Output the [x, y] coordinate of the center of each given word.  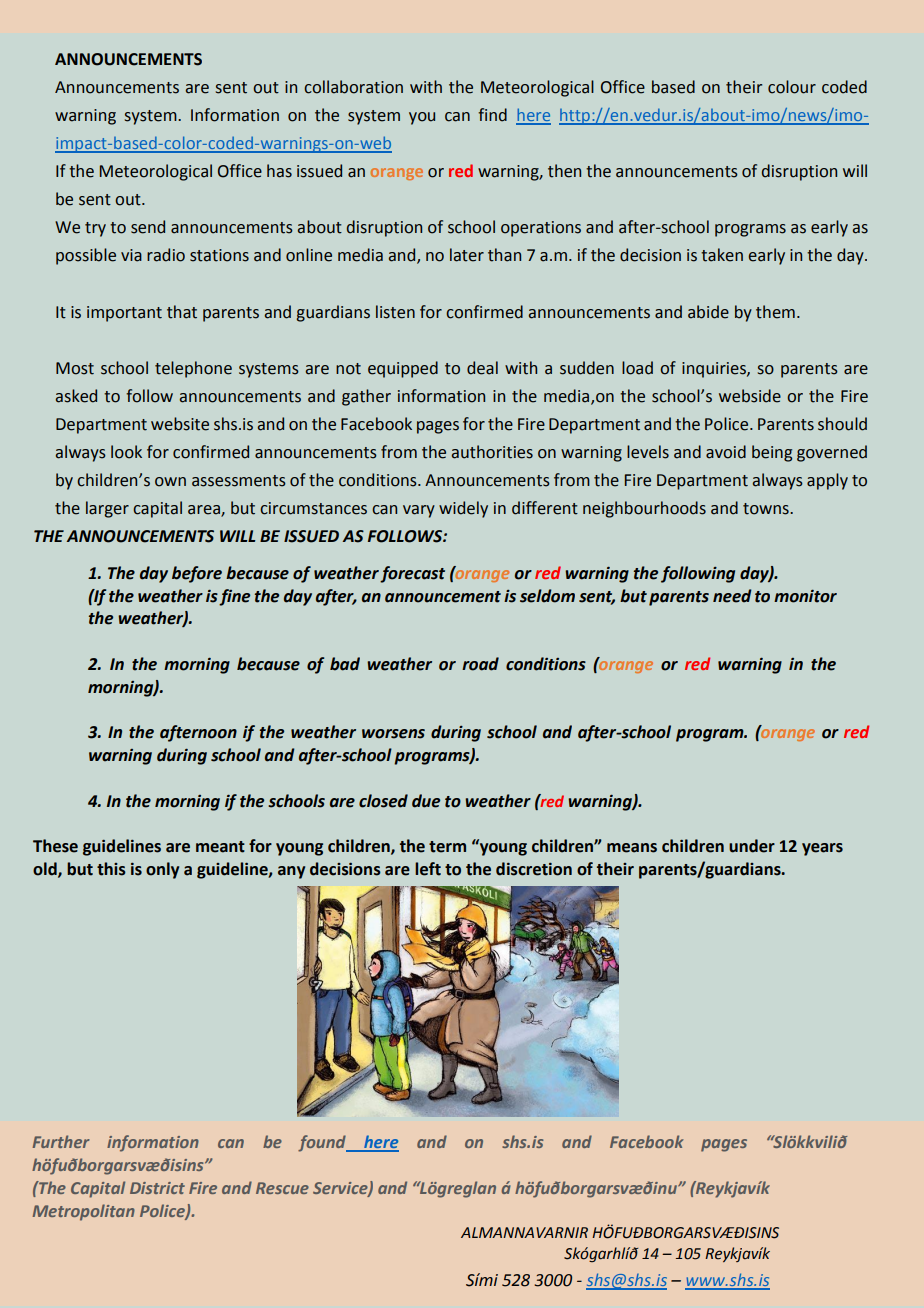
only [162, 870]
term [447, 847]
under [752, 846]
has [279, 171]
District [157, 1188]
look [126, 452]
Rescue [282, 1188]
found [323, 1143]
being [772, 453]
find [492, 115]
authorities [492, 452]
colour [792, 87]
